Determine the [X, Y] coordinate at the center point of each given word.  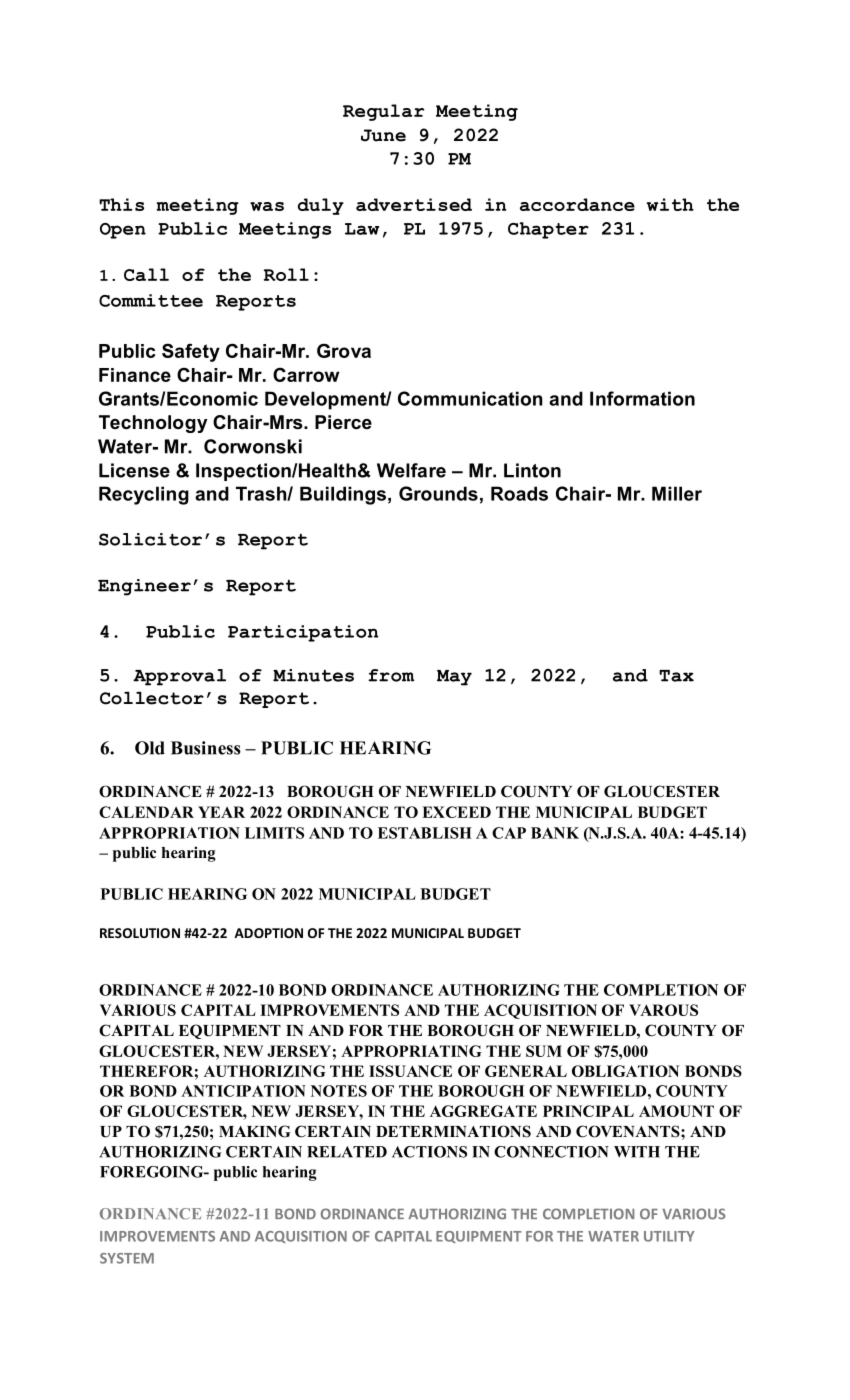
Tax [676, 676]
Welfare [411, 470]
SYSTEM [127, 1258]
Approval [179, 677]
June [383, 135]
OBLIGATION [625, 1071]
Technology [153, 424]
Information [642, 398]
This [121, 204]
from [391, 675]
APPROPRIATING [411, 1051]
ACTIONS [429, 1152]
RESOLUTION [140, 933]
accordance [577, 204]
